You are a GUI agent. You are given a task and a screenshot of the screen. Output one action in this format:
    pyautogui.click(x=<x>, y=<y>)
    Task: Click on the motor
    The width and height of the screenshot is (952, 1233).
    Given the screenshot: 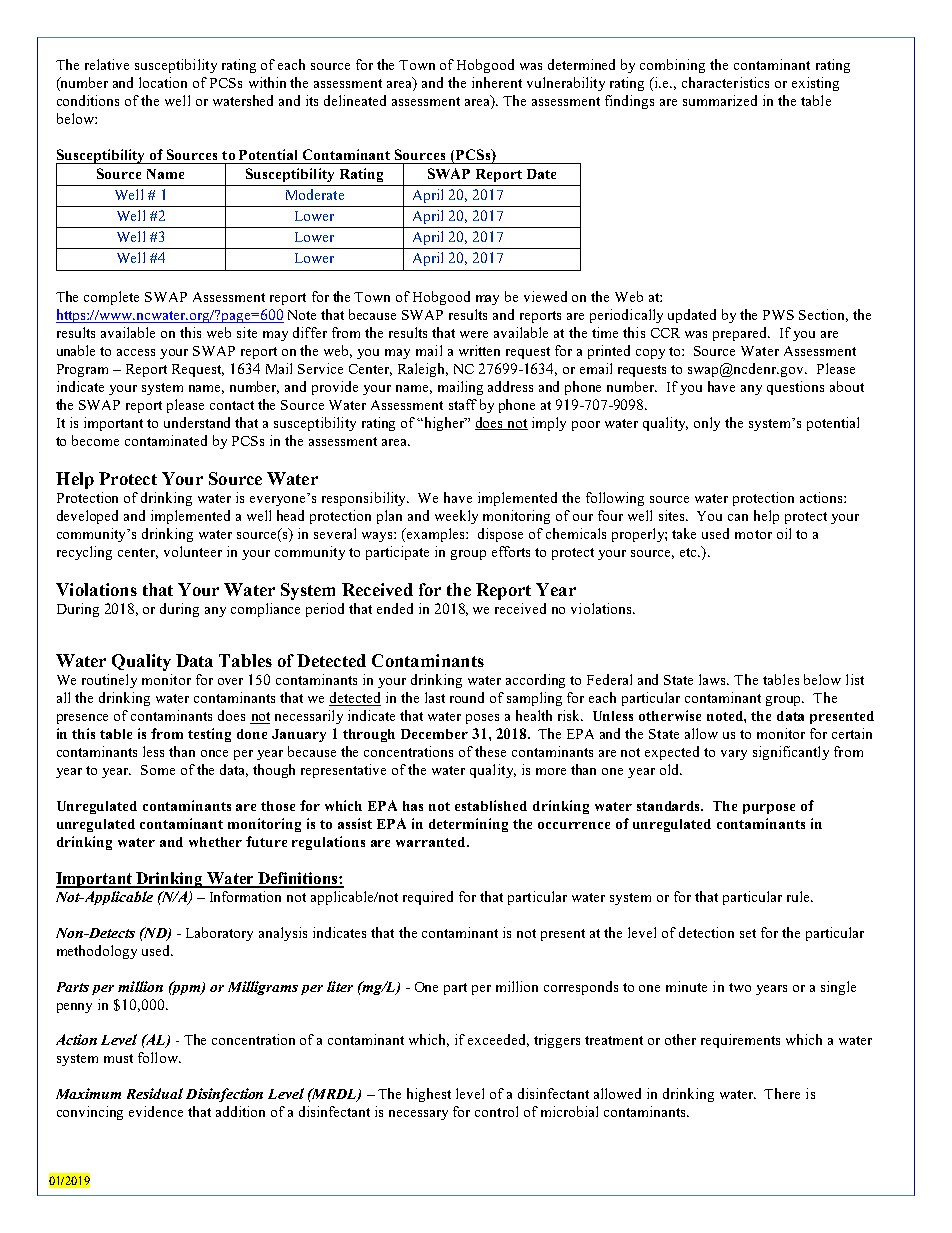 What is the action you would take?
    pyautogui.click(x=753, y=534)
